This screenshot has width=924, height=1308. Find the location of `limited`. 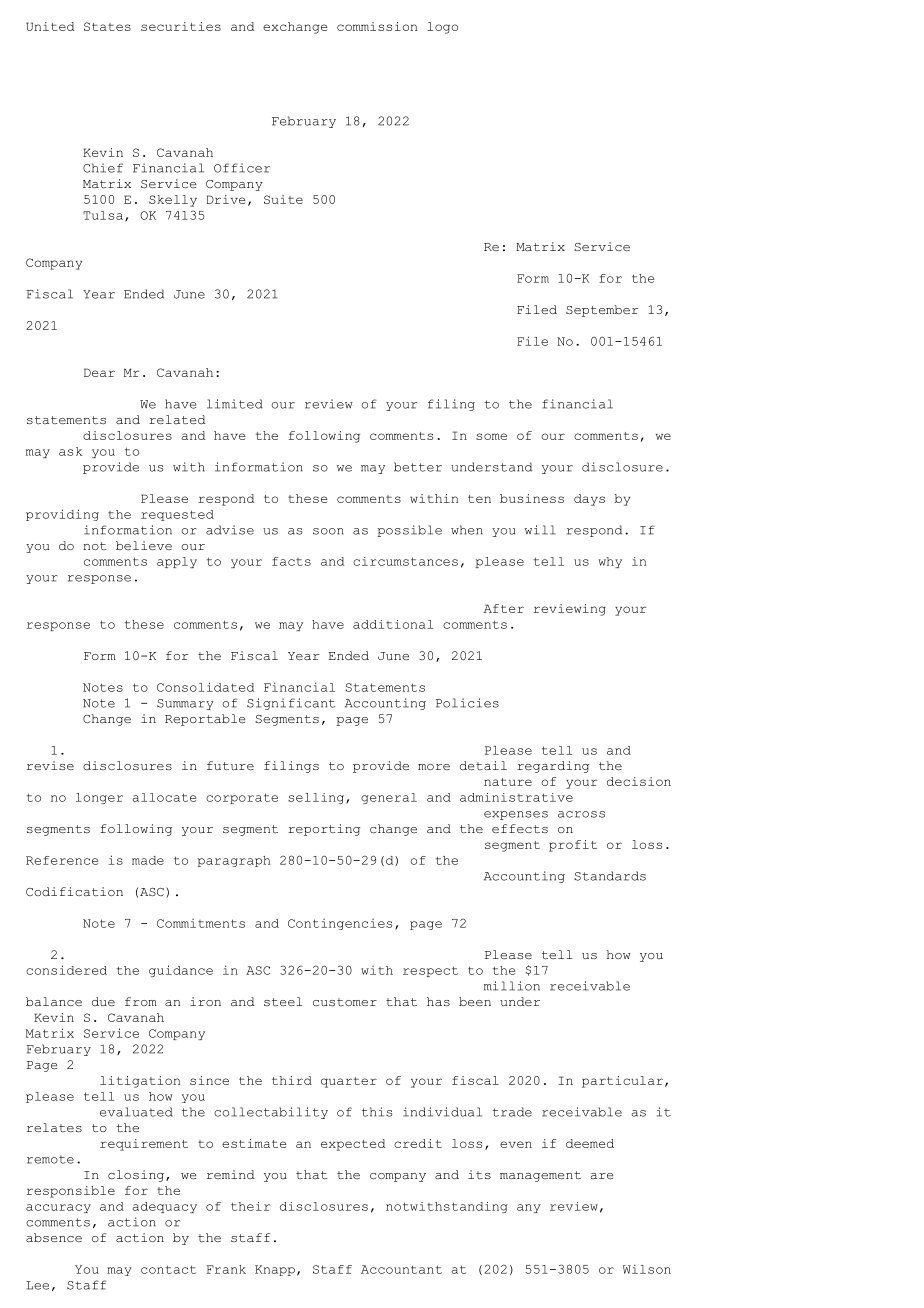

limited is located at coordinates (234, 404).
